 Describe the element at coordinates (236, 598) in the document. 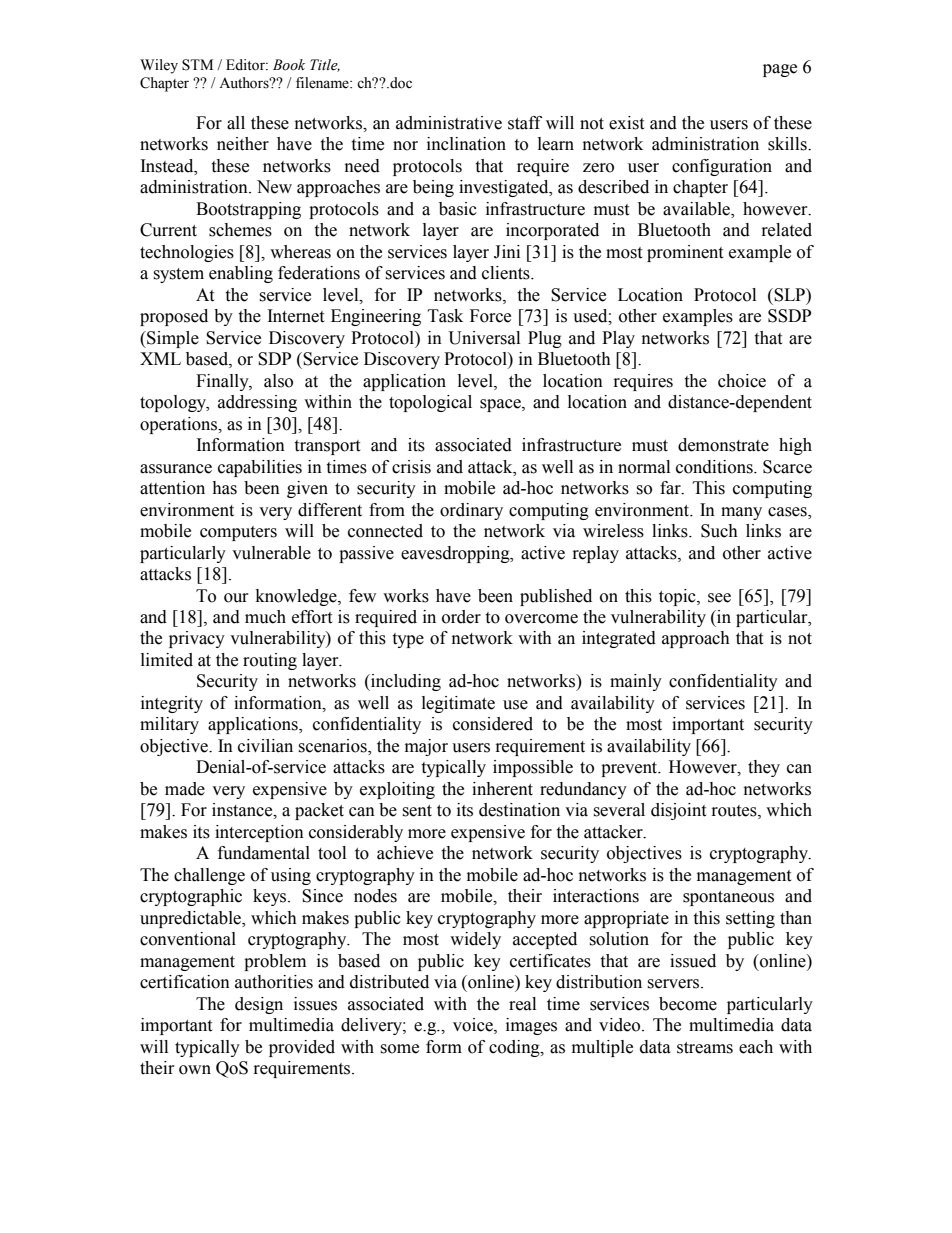

I see `our` at that location.
